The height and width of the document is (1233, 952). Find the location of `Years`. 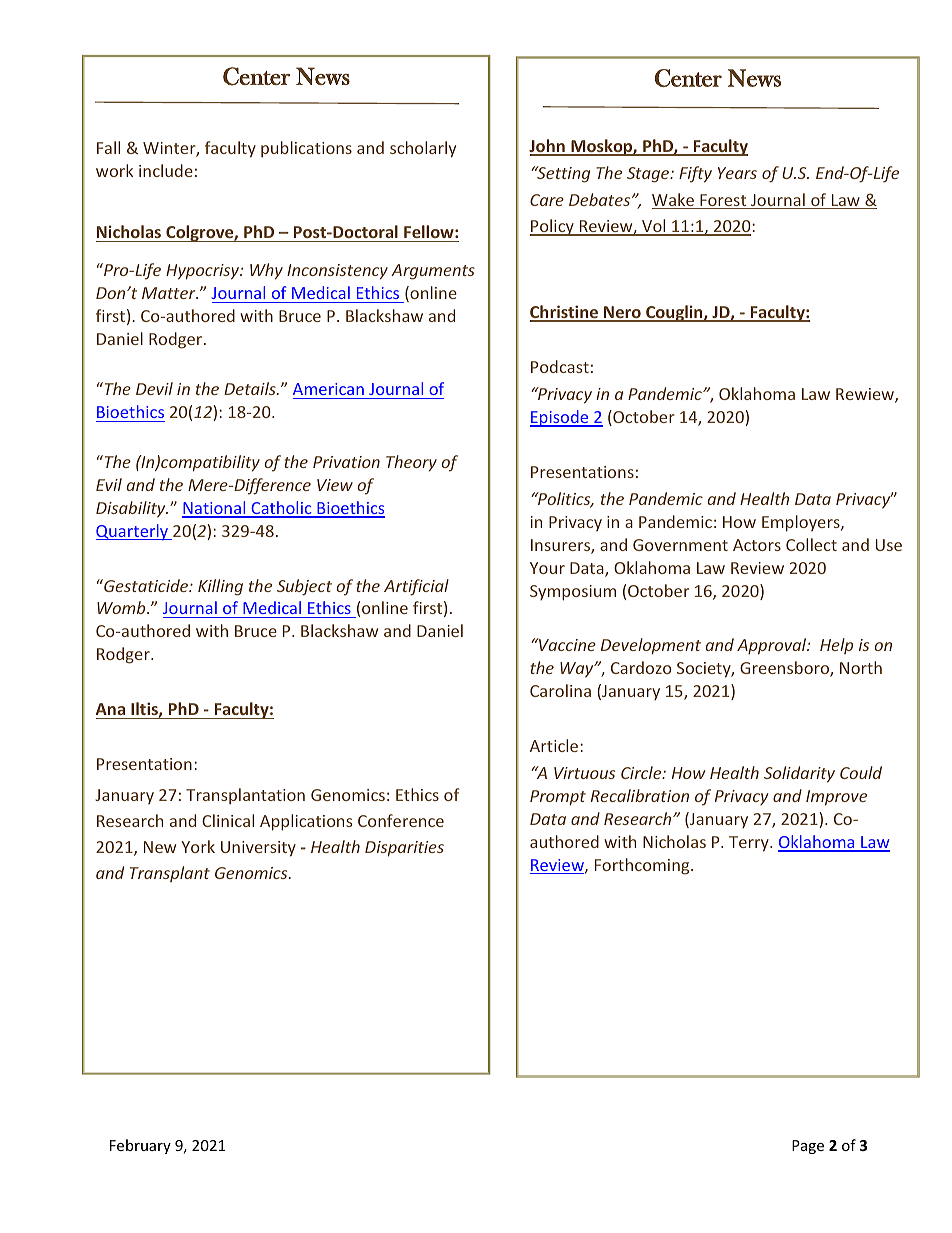

Years is located at coordinates (737, 173).
